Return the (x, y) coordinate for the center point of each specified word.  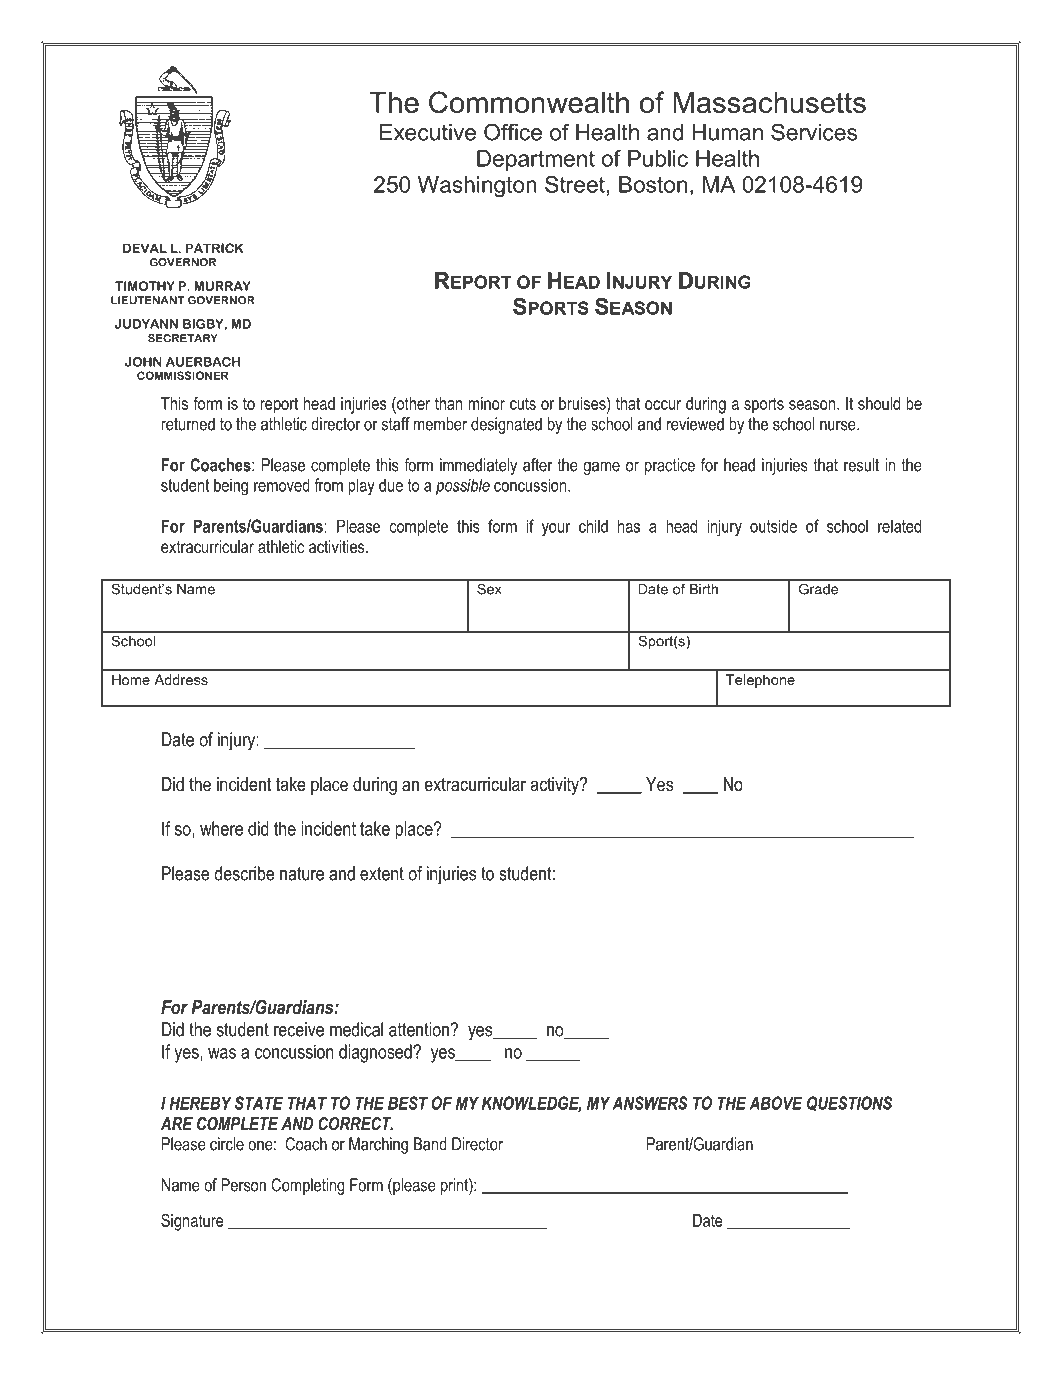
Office (513, 132)
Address (181, 679)
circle (227, 1144)
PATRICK (214, 248)
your (556, 530)
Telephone (760, 681)
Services (814, 132)
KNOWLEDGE (532, 1104)
